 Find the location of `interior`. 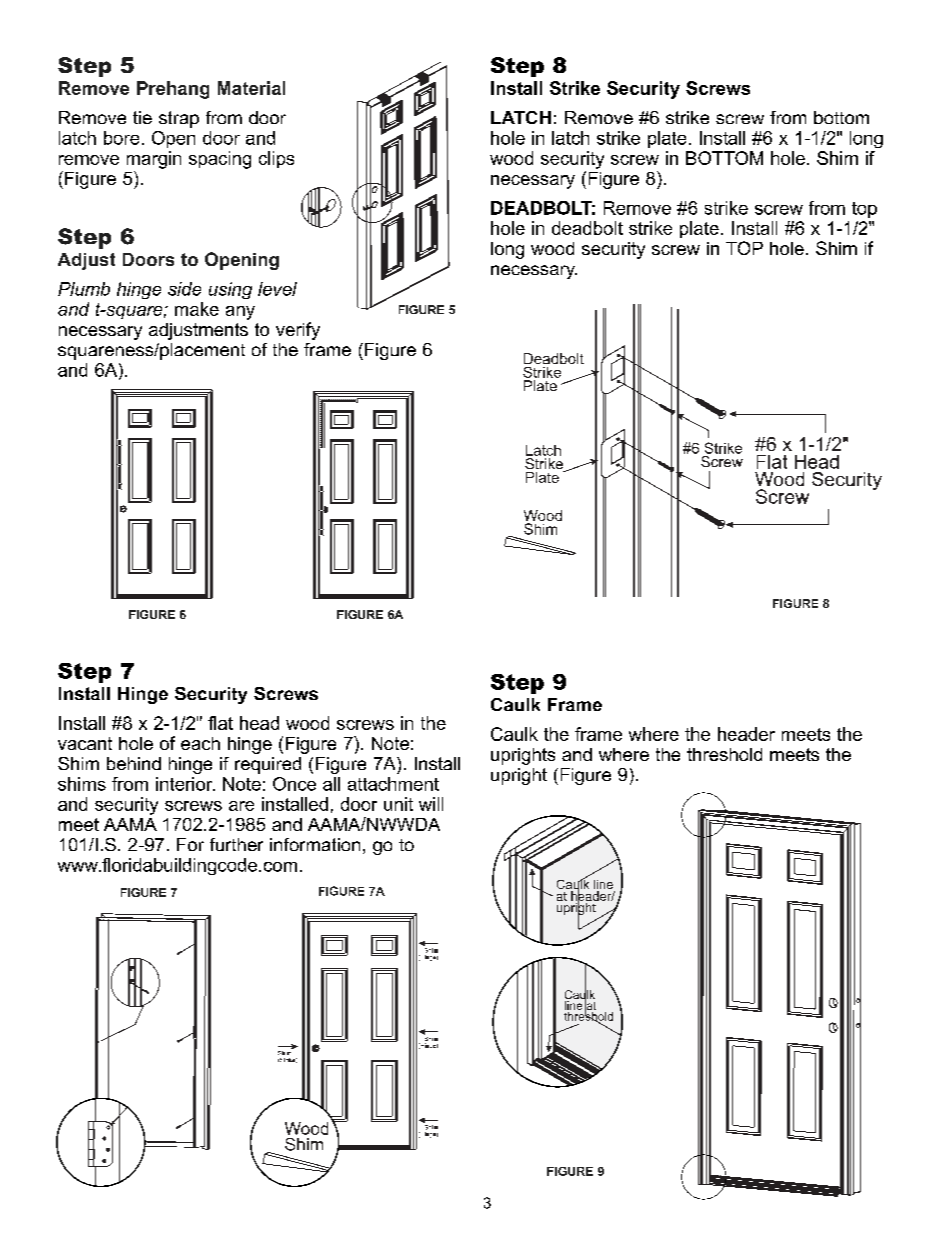

interior is located at coordinates (185, 784).
